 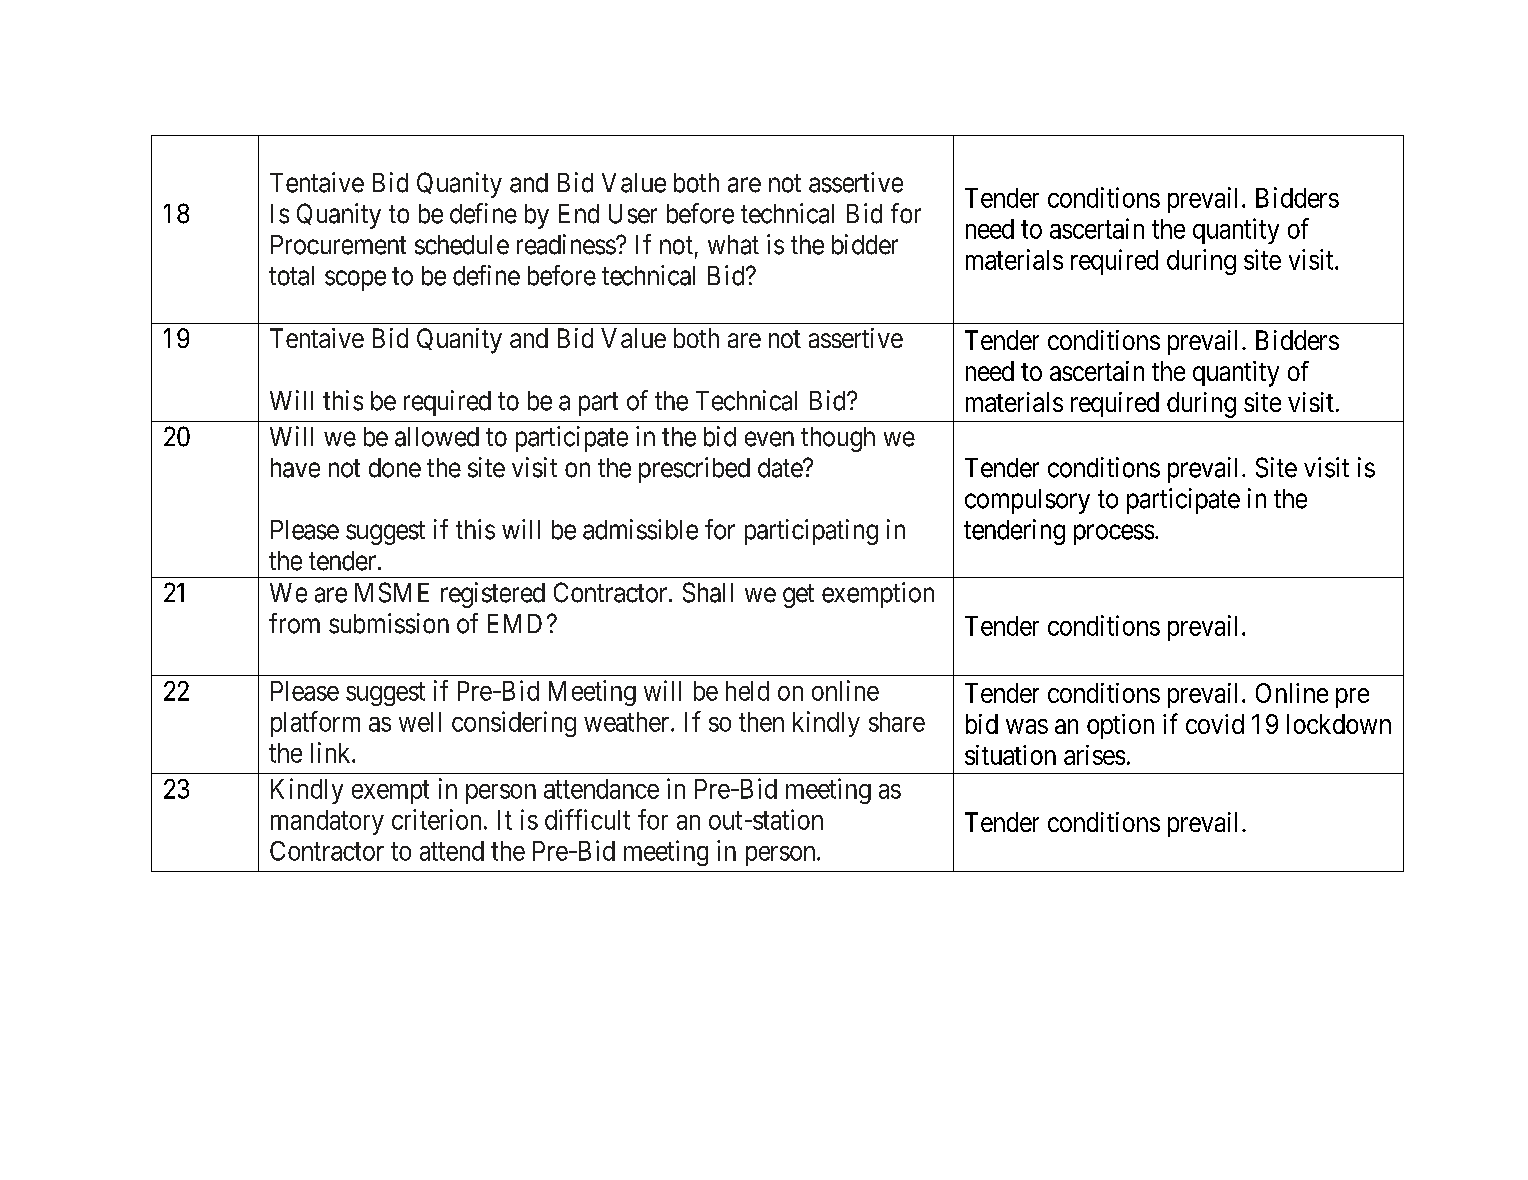 What do you see at coordinates (436, 819) in the screenshot?
I see `criterion` at bounding box center [436, 819].
